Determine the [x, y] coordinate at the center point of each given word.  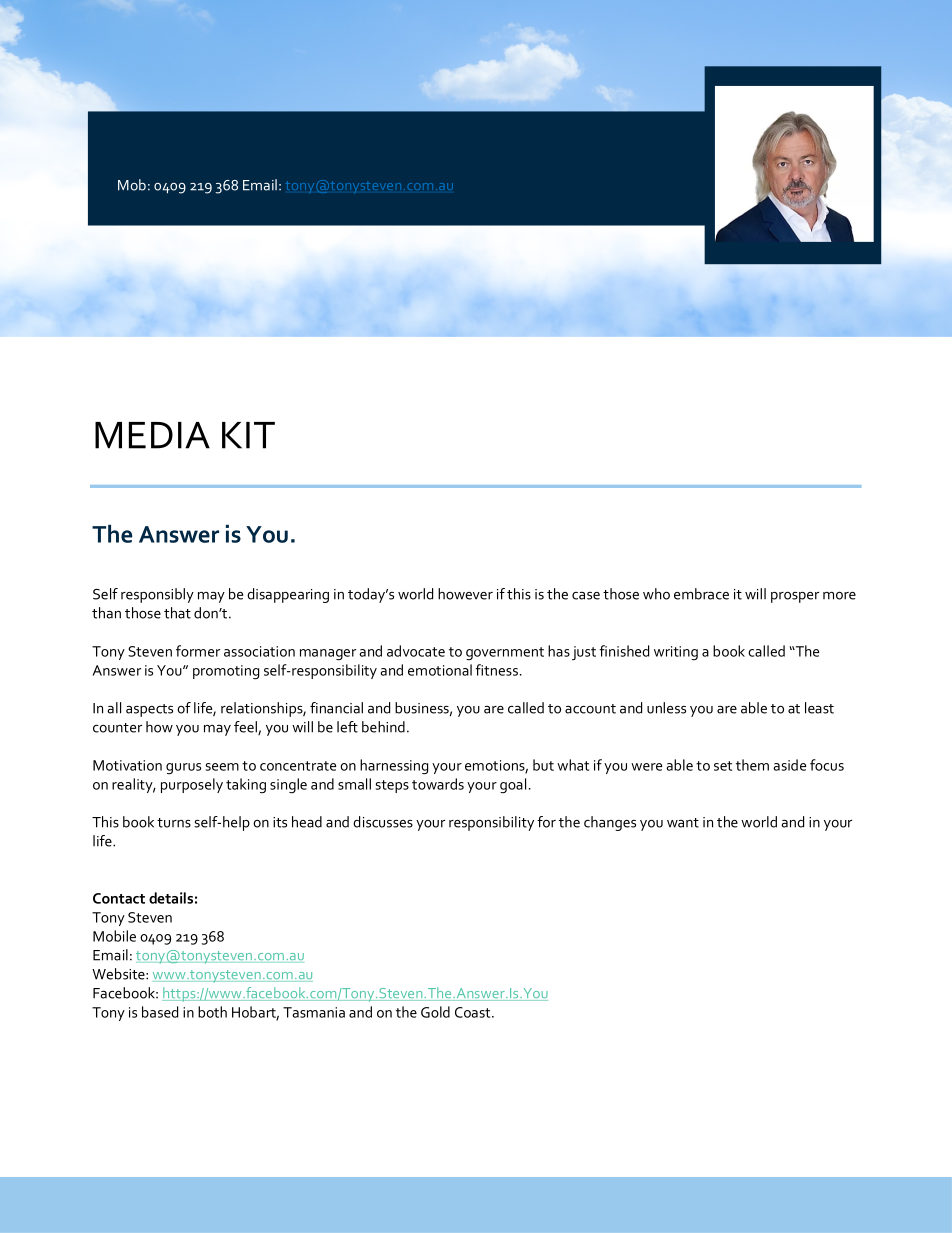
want [683, 823]
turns [174, 823]
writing [676, 653]
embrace [701, 594]
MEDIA [152, 435]
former [198, 651]
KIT [248, 435]
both [212, 1012]
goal [513, 786]
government [505, 654]
